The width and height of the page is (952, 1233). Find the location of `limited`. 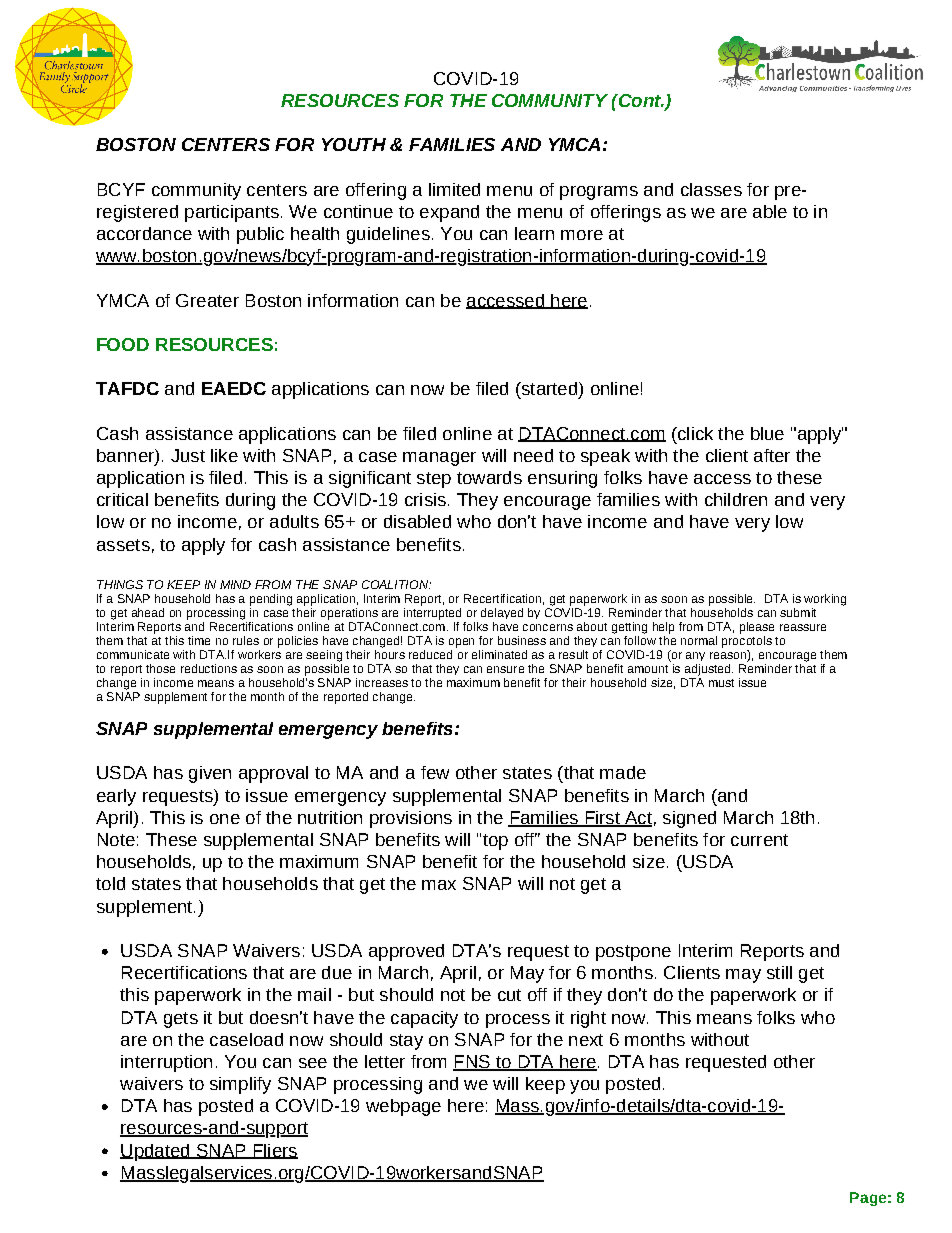

limited is located at coordinates (454, 189).
